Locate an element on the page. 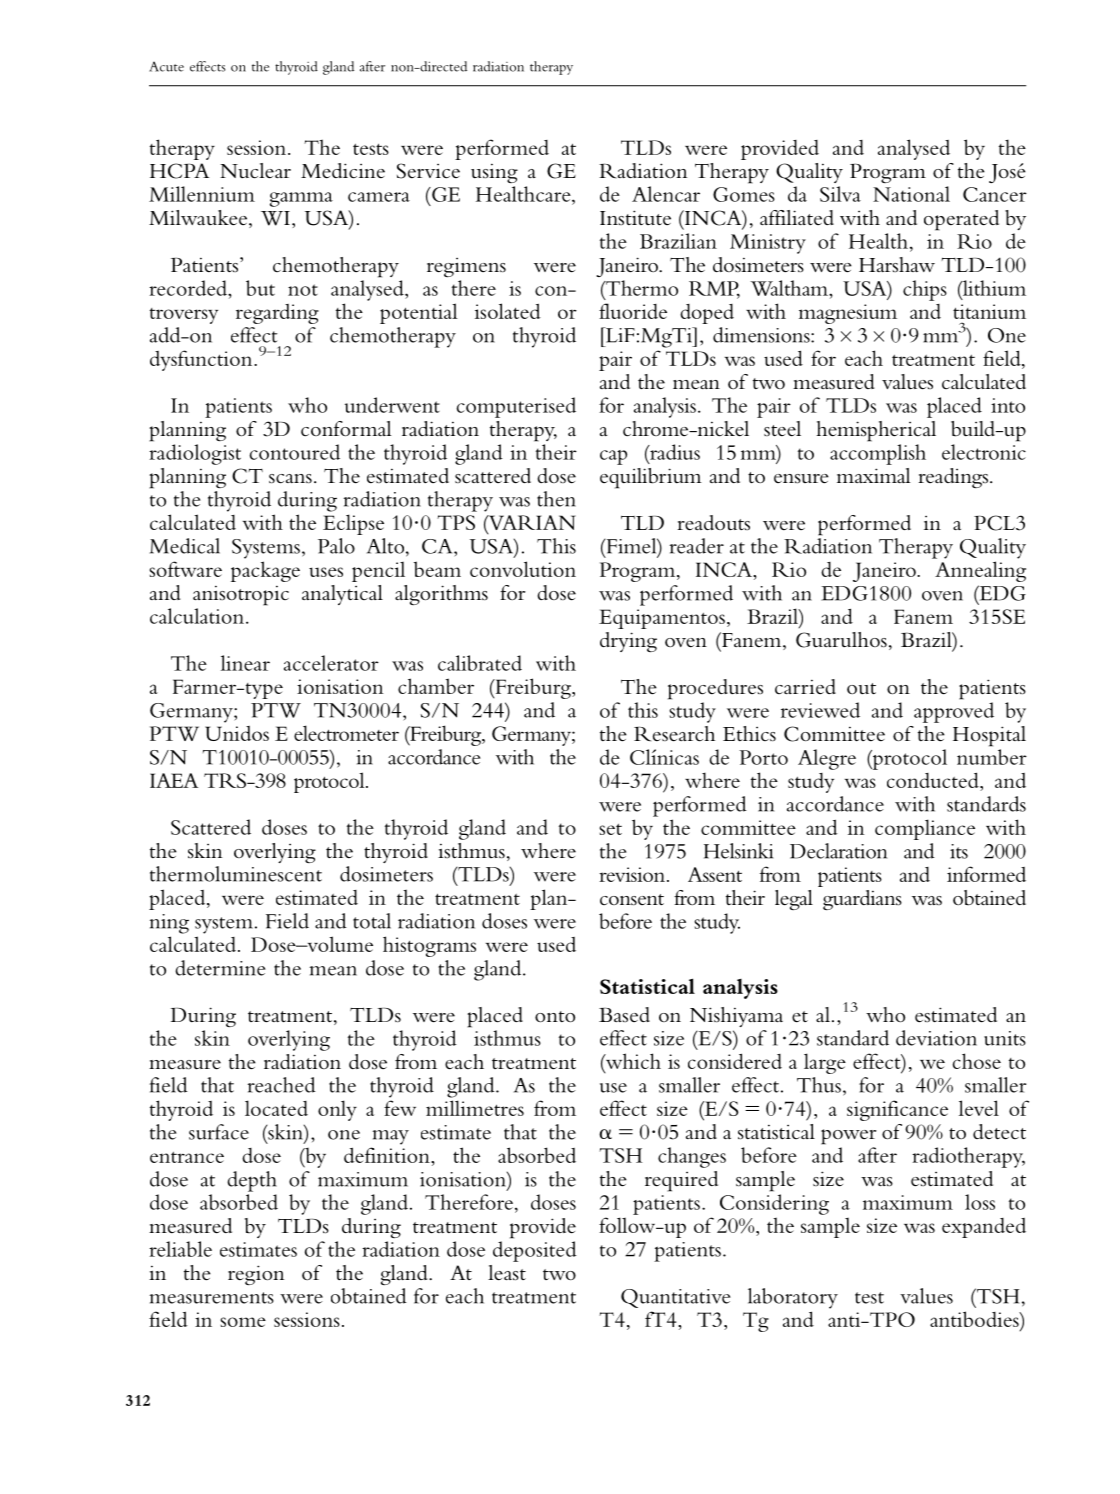 This document has width=1120, height=1494. deposited is located at coordinates (535, 1251).
